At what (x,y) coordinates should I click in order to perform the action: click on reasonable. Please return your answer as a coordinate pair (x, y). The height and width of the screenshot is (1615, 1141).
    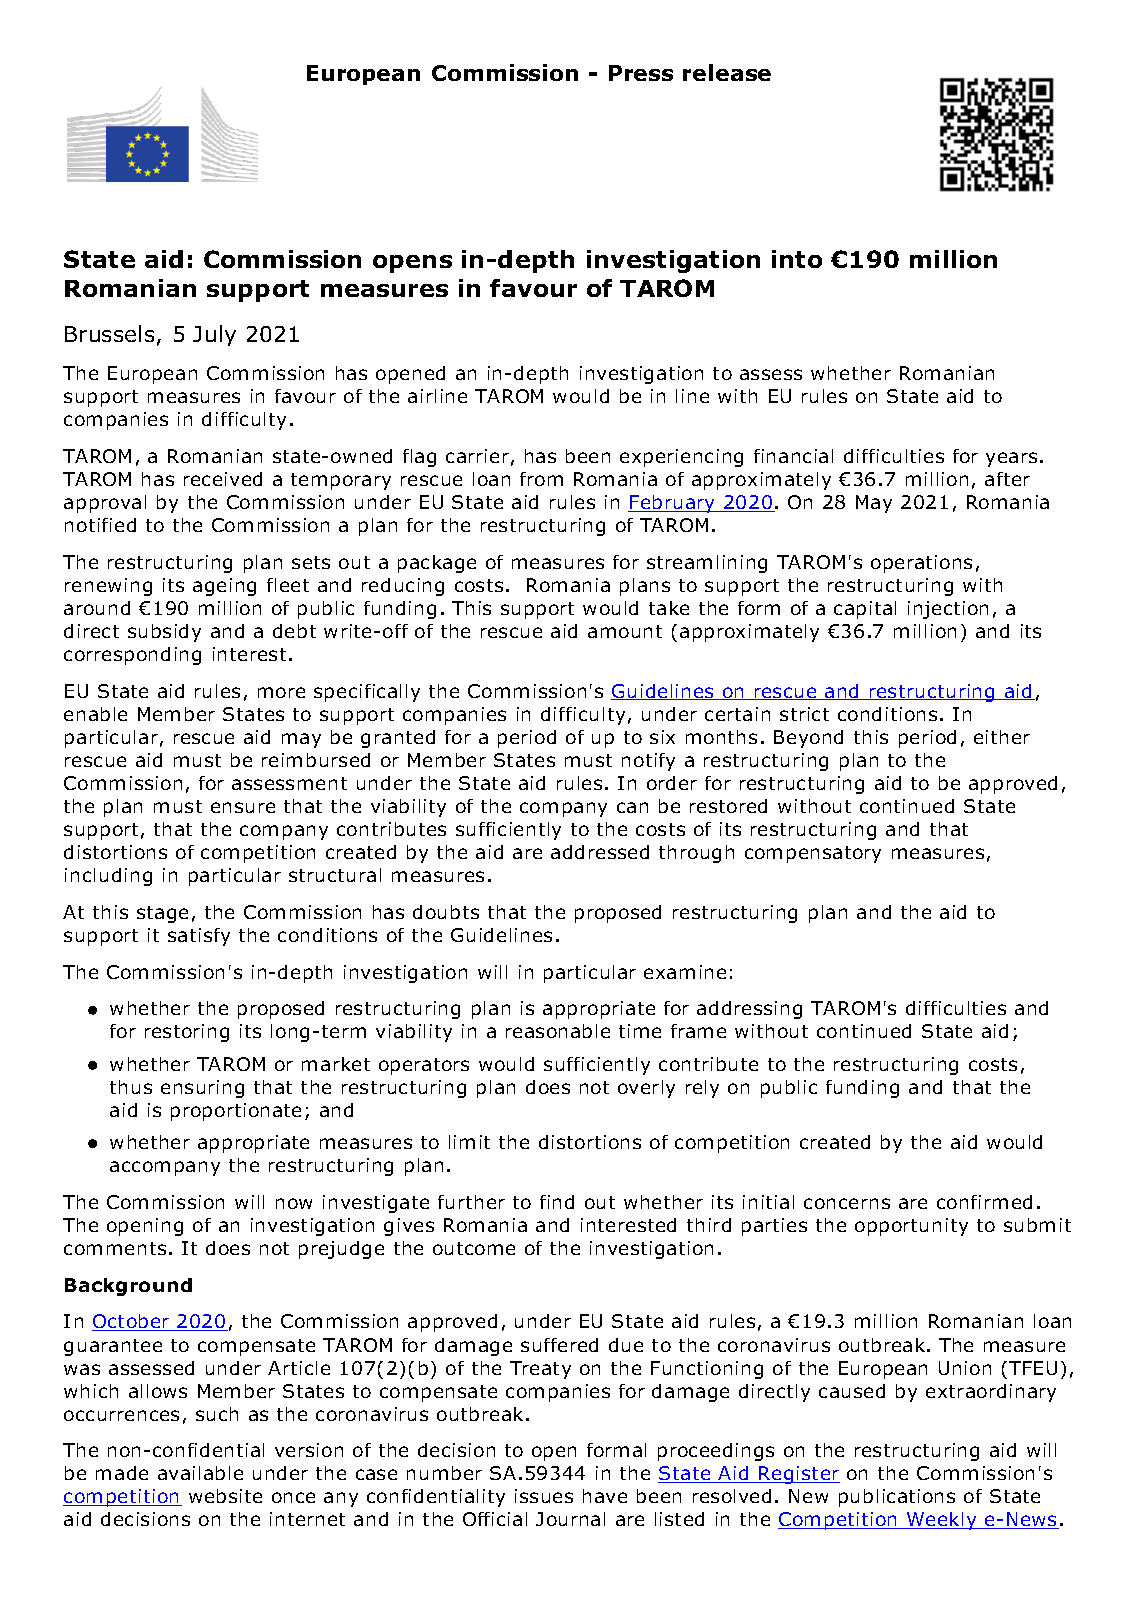
    Looking at the image, I should click on (558, 1031).
